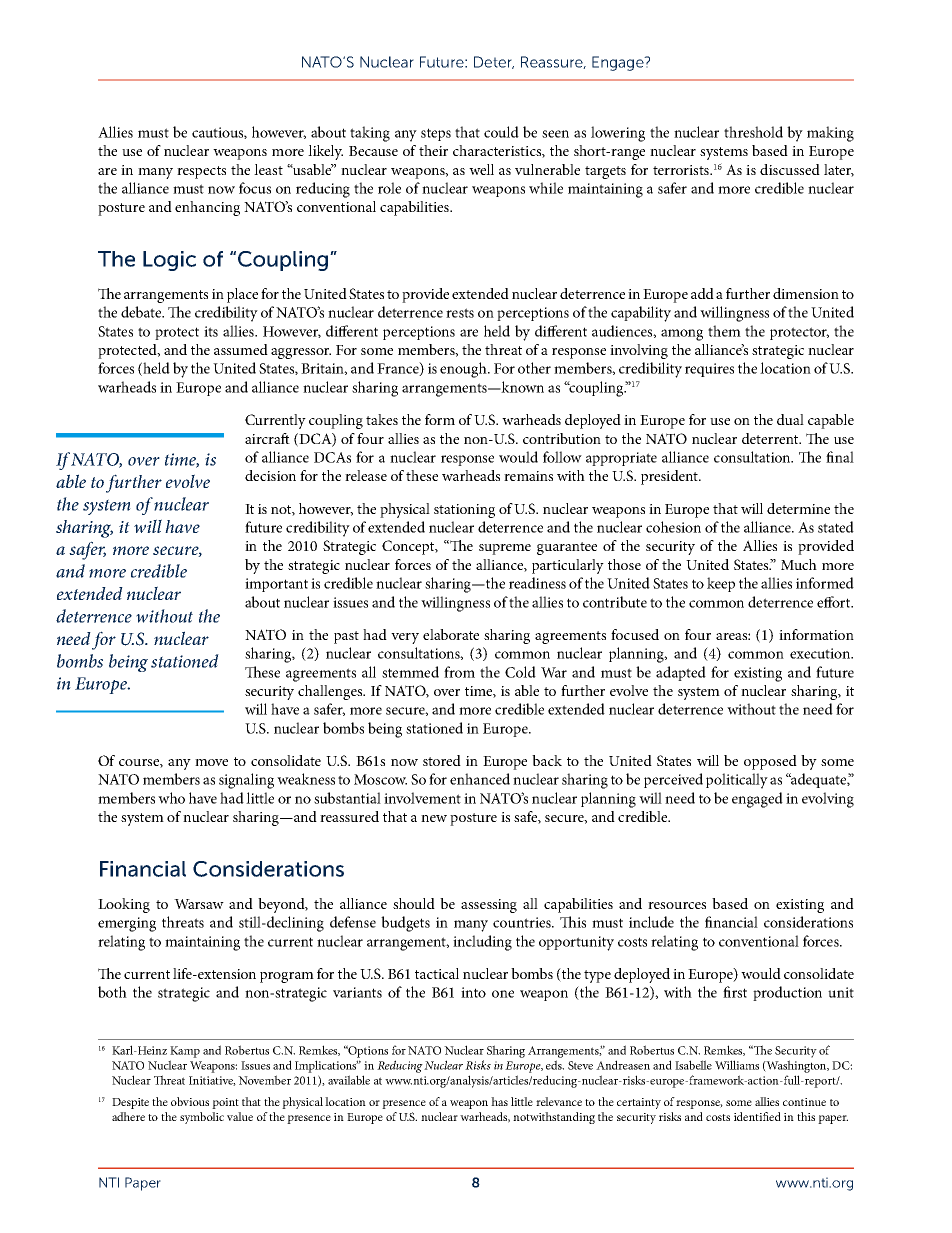  What do you see at coordinates (677, 905) in the screenshot?
I see `resources` at bounding box center [677, 905].
